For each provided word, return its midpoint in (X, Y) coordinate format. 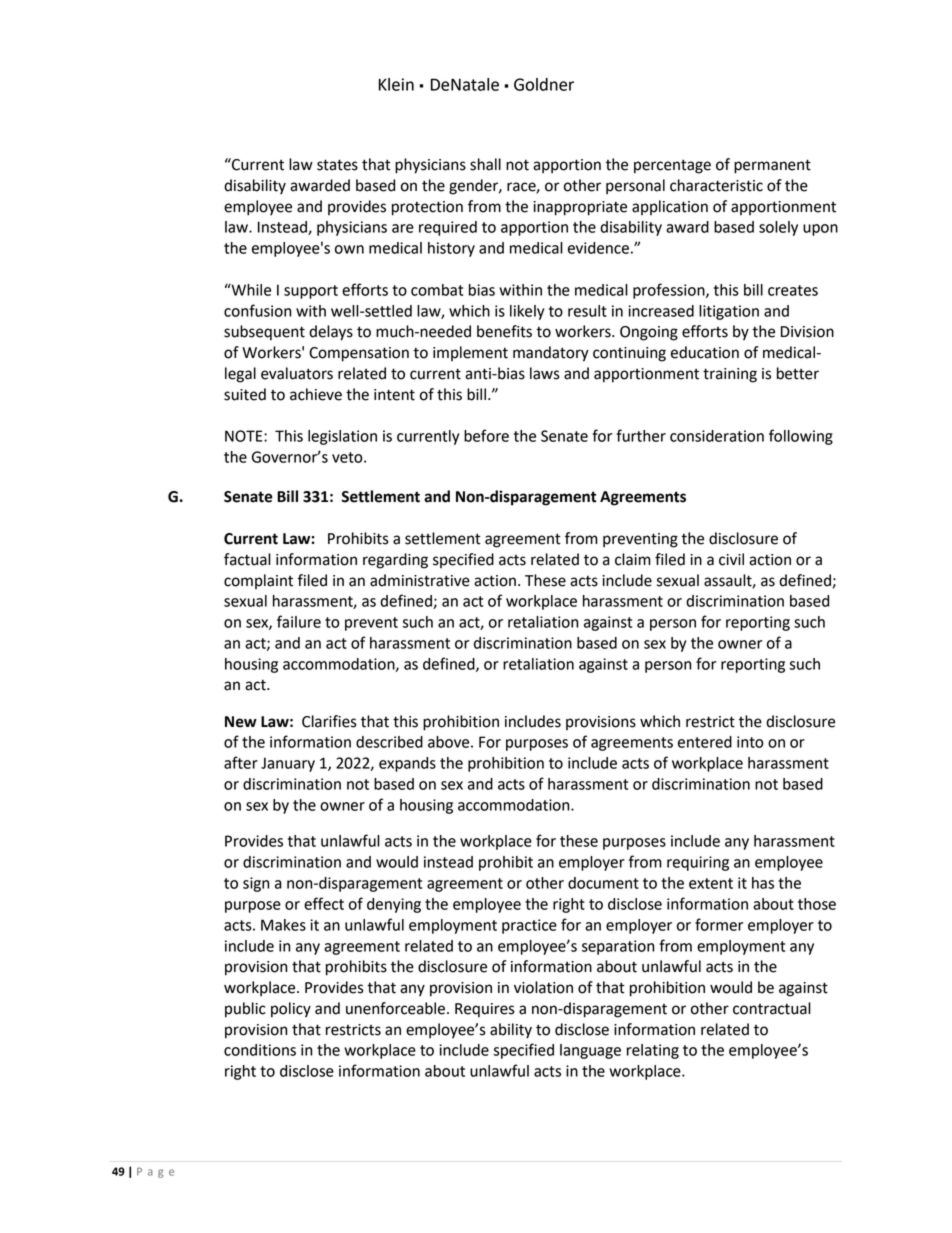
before (486, 435)
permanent (772, 166)
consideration (717, 436)
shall (485, 164)
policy (291, 1010)
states (337, 165)
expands (407, 764)
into (750, 742)
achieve (316, 394)
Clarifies (329, 721)
